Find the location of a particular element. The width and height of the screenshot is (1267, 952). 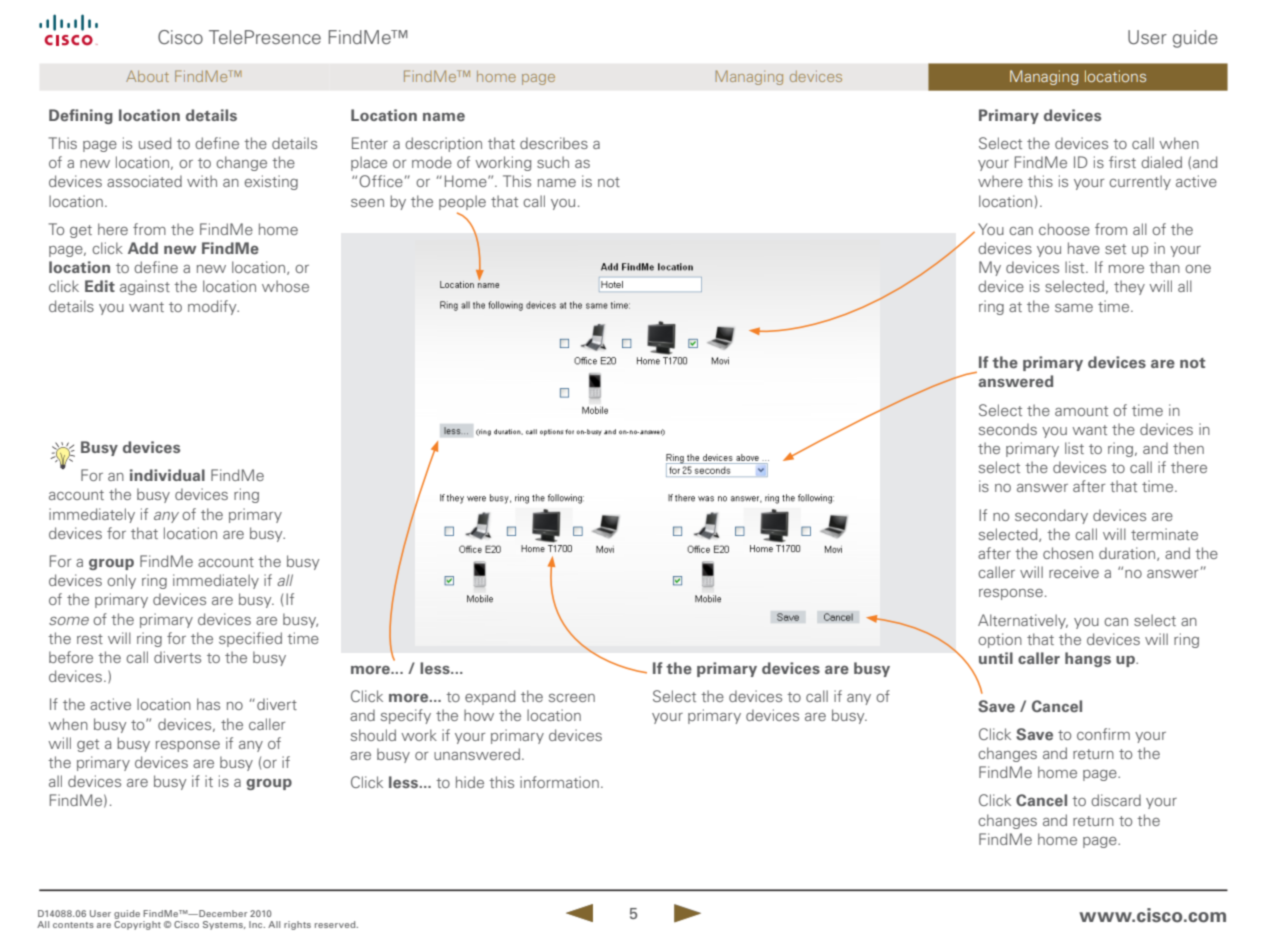

amount is located at coordinates (1081, 411).
